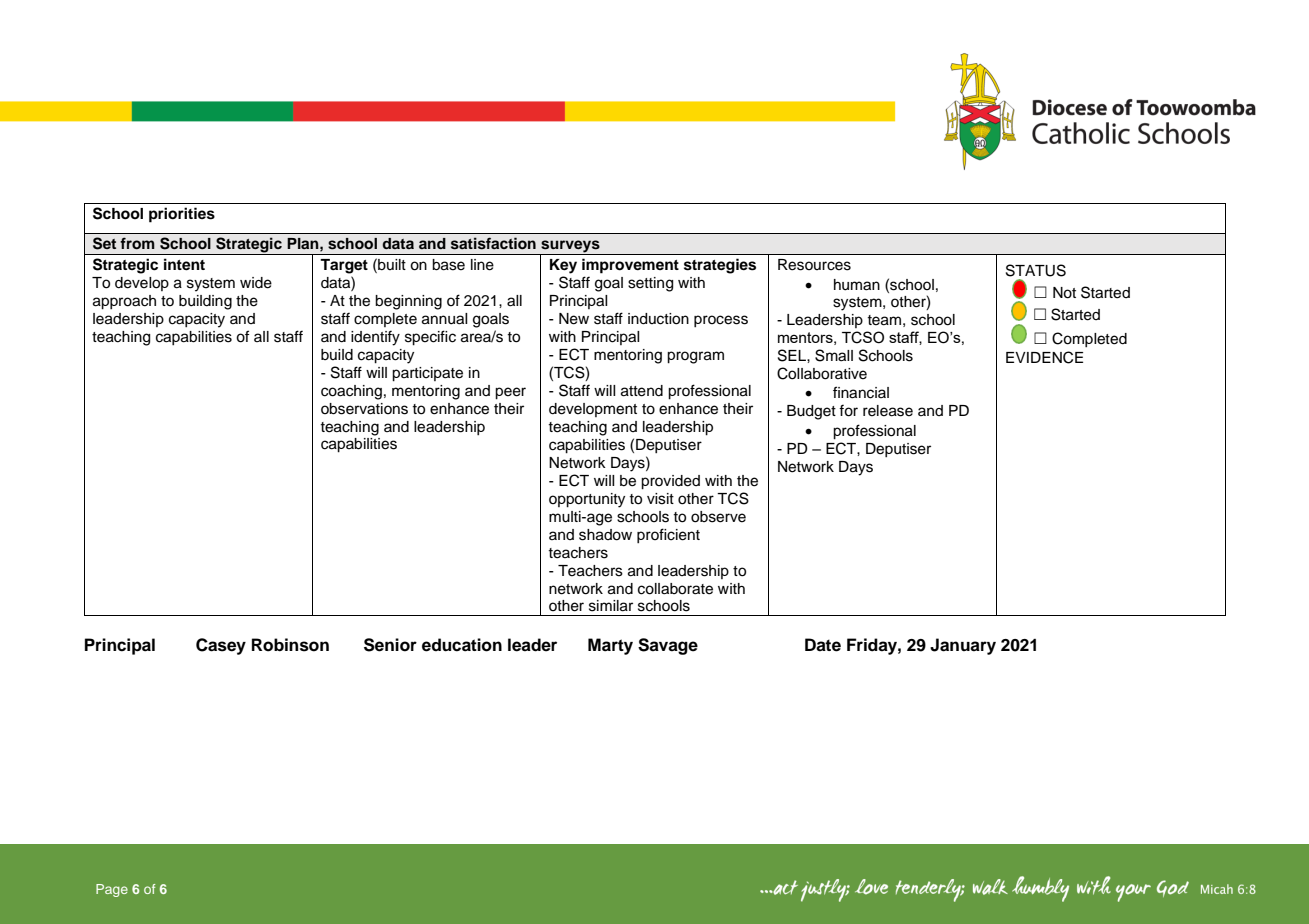 This image has width=1309, height=924. What do you see at coordinates (823, 645) in the image?
I see `Date` at bounding box center [823, 645].
